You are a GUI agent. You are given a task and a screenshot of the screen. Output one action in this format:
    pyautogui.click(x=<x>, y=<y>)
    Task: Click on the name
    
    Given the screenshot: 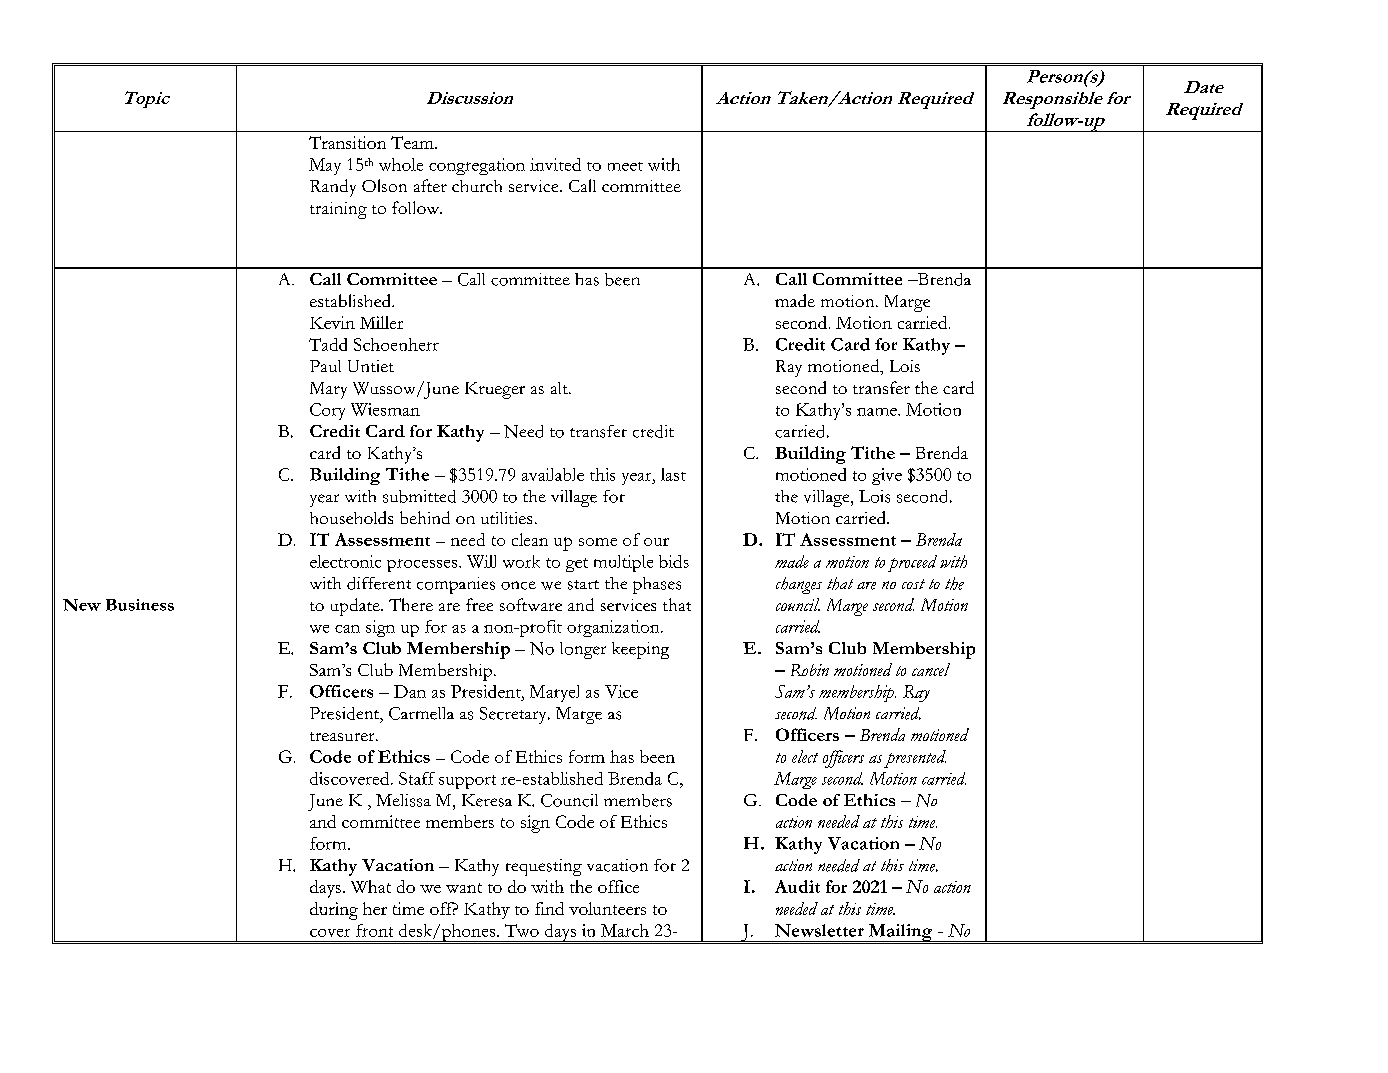 What is the action you would take?
    pyautogui.click(x=878, y=412)
